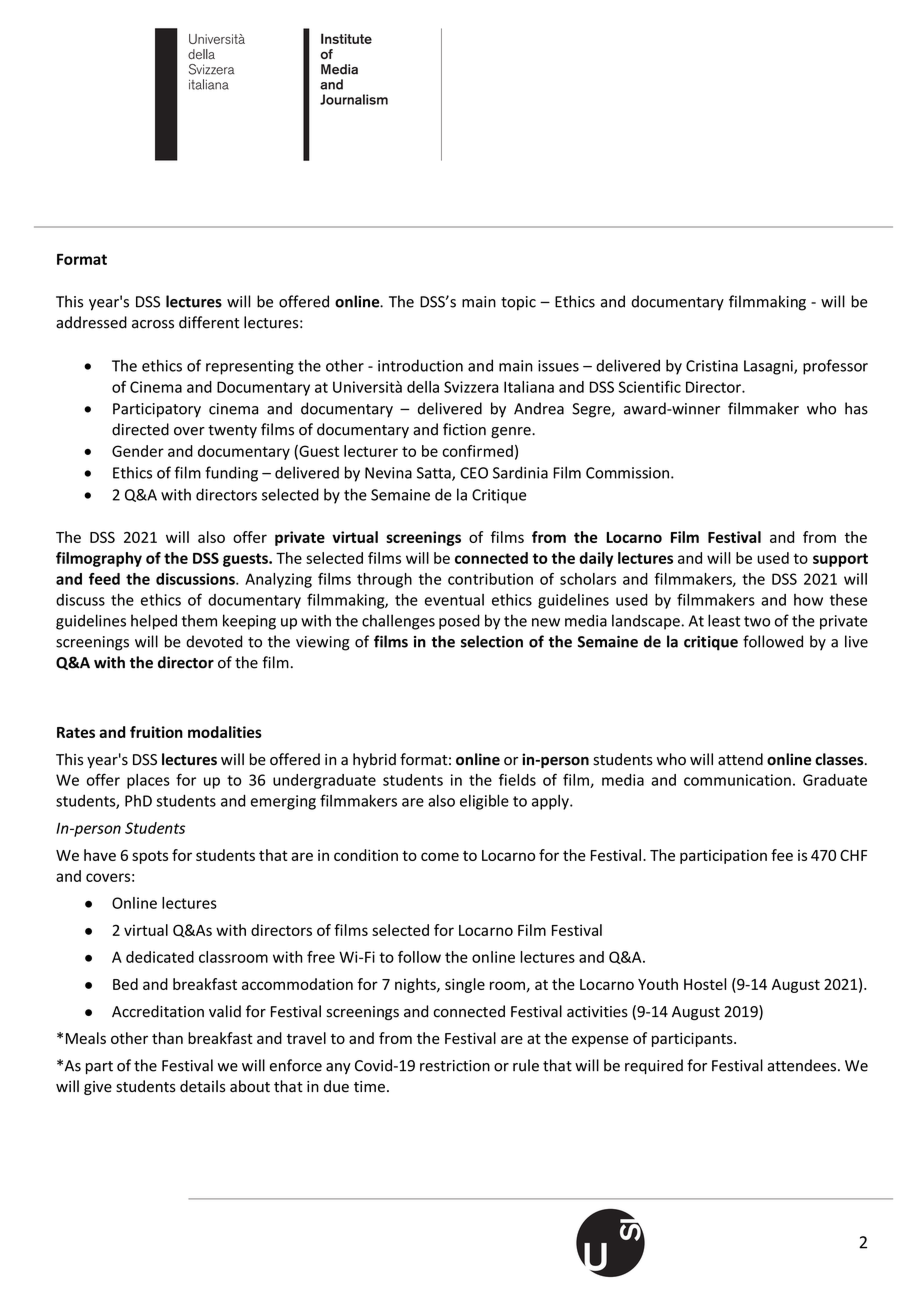 The width and height of the screenshot is (924, 1308). What do you see at coordinates (153, 324) in the screenshot?
I see `across` at bounding box center [153, 324].
